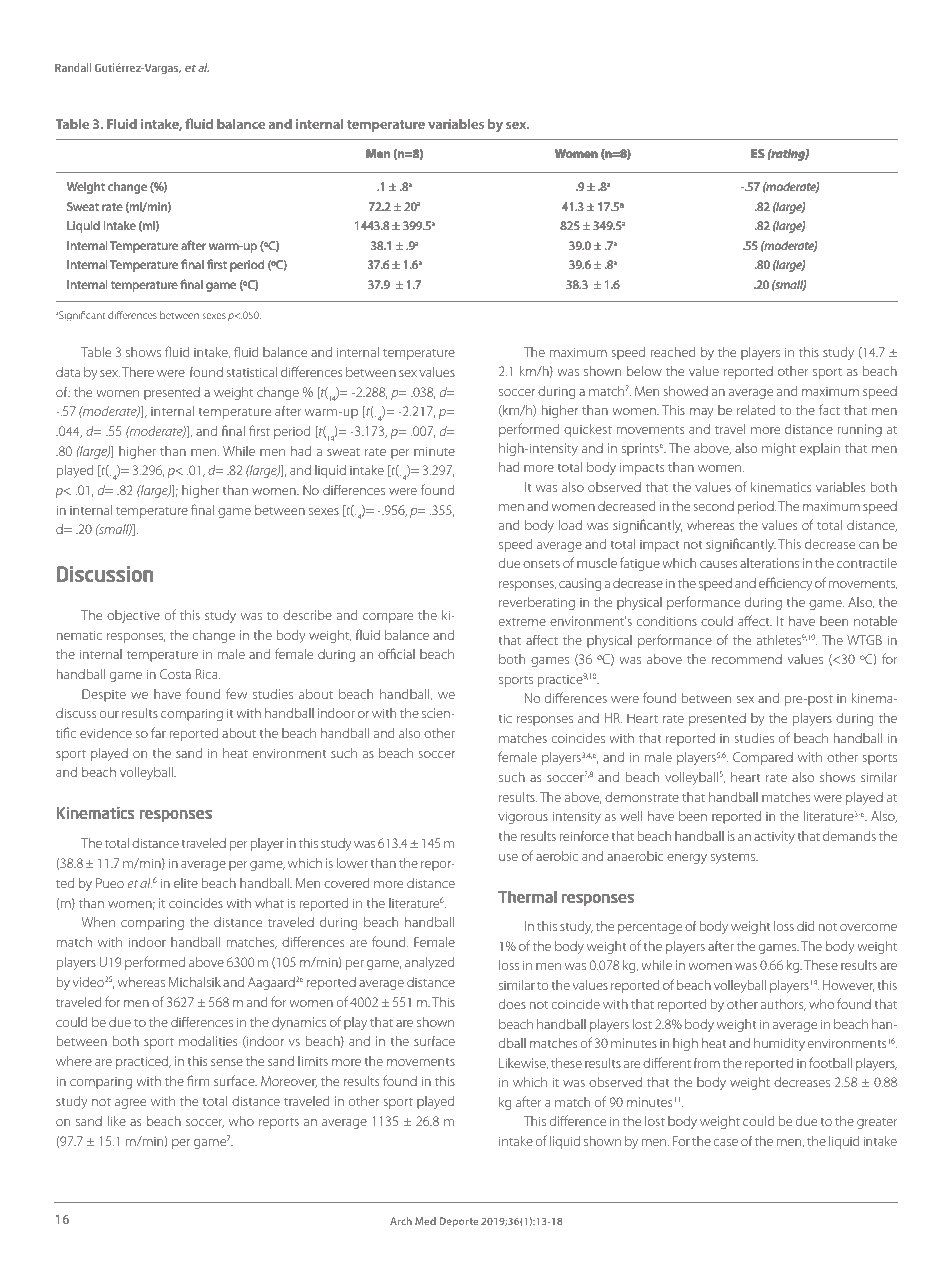 The height and width of the screenshot is (1270, 952). What do you see at coordinates (138, 372) in the screenshot?
I see `There` at bounding box center [138, 372].
